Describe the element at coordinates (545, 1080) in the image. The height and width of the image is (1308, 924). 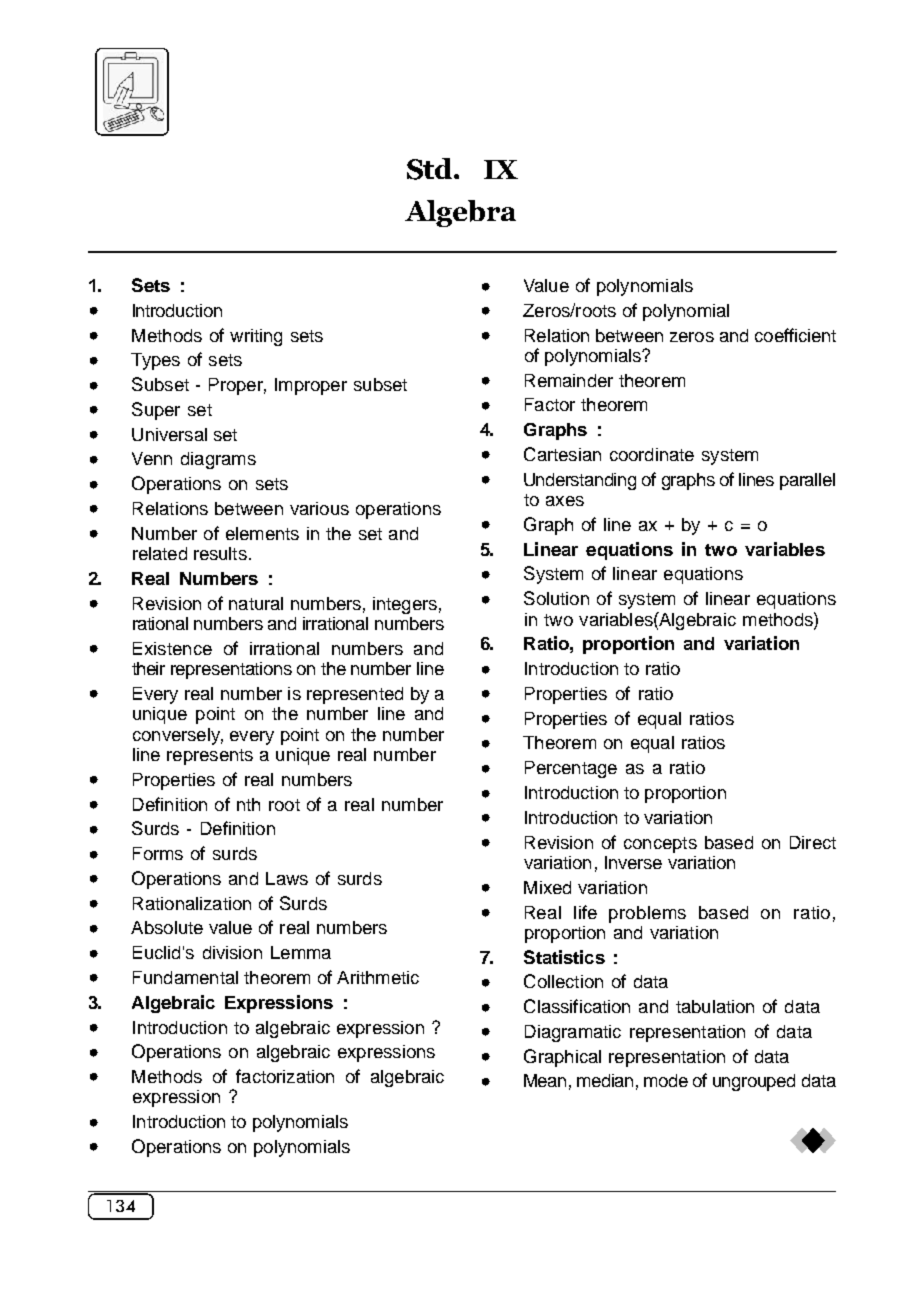
I see `Mean` at that location.
